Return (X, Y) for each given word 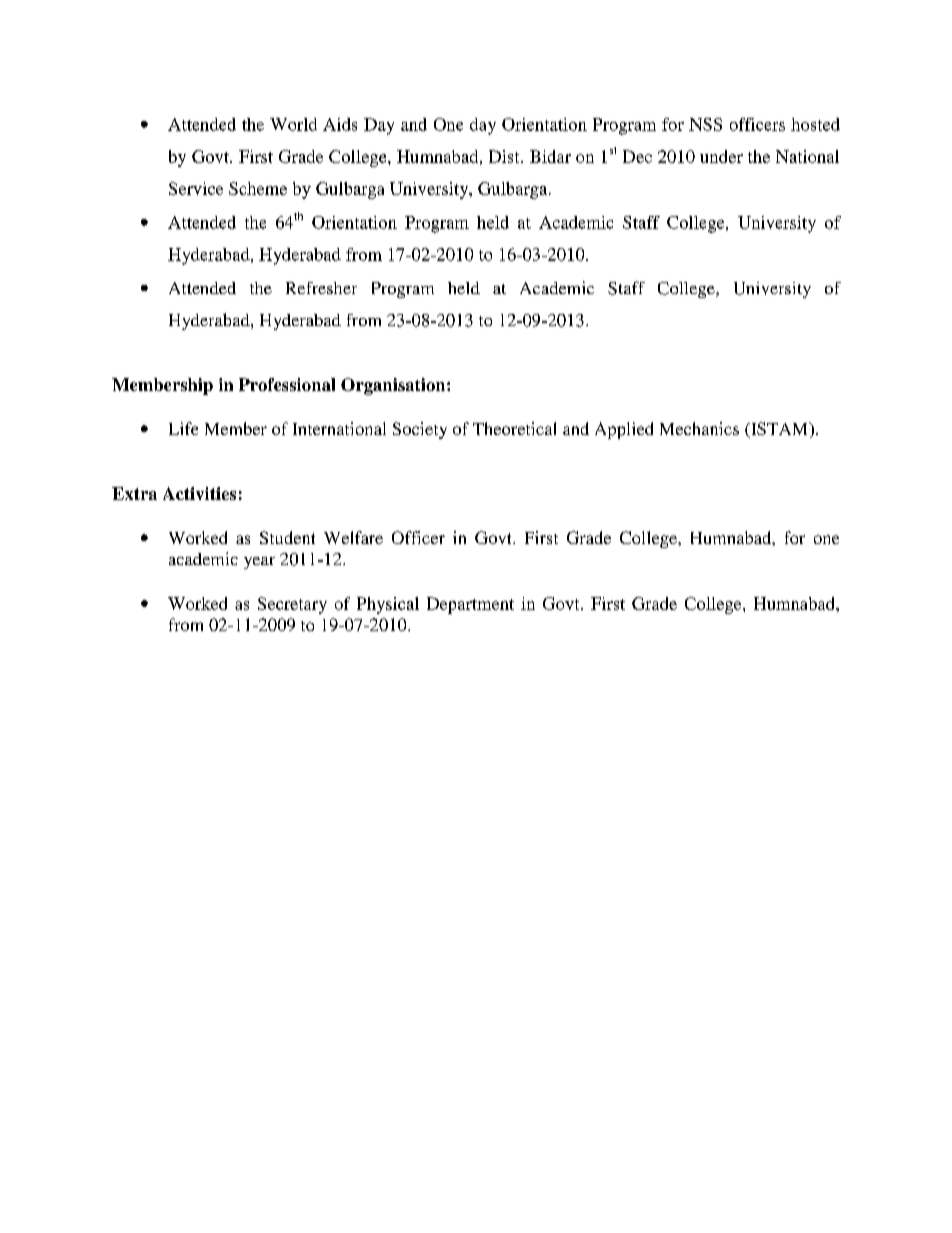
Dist (505, 156)
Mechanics (699, 428)
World (293, 124)
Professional (287, 384)
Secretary (292, 605)
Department (470, 605)
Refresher (321, 288)
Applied (624, 430)
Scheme (258, 188)
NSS (705, 124)
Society (420, 430)
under (721, 156)
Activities (199, 493)
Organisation (394, 386)
